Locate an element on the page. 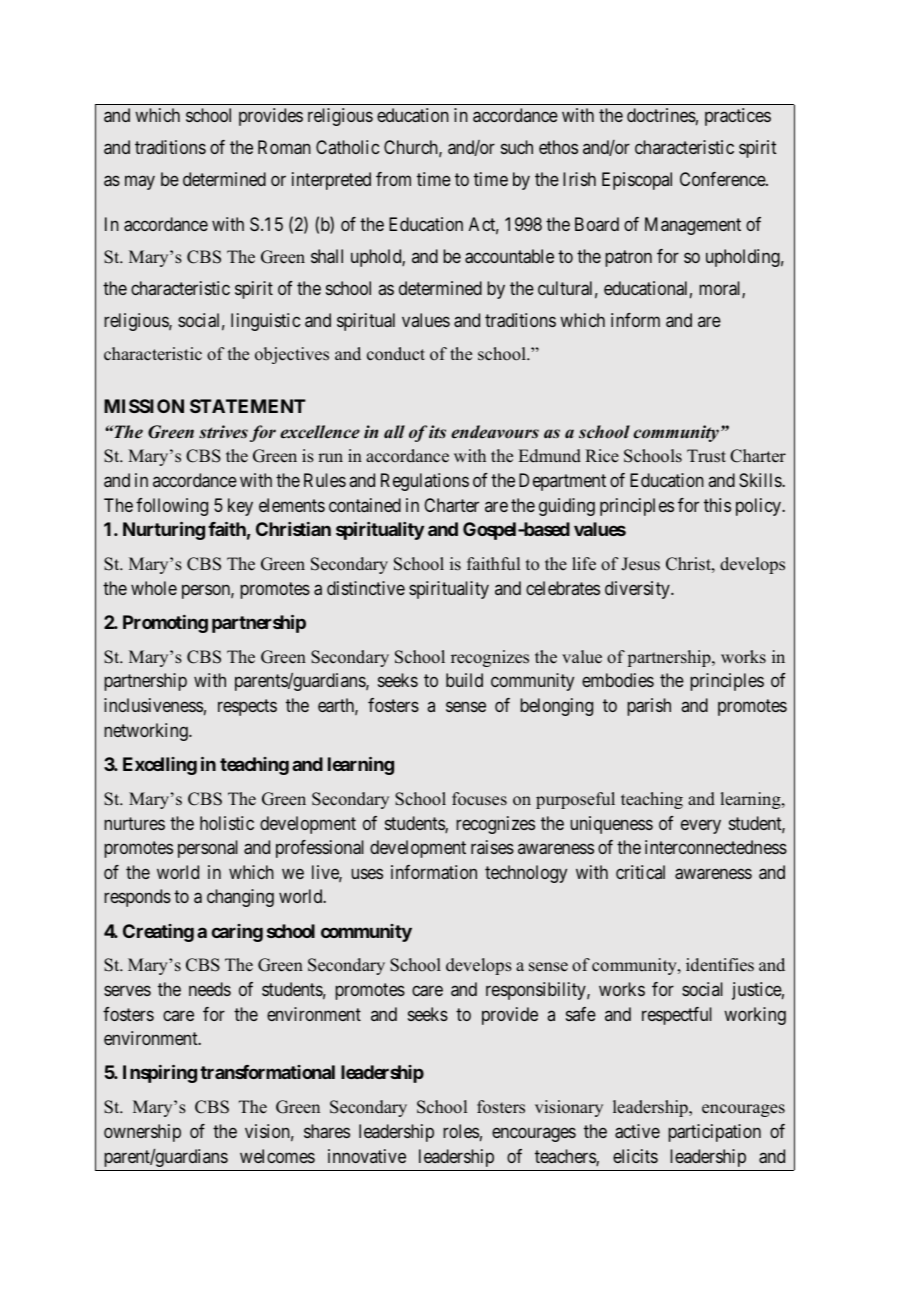  participation is located at coordinates (714, 1133).
